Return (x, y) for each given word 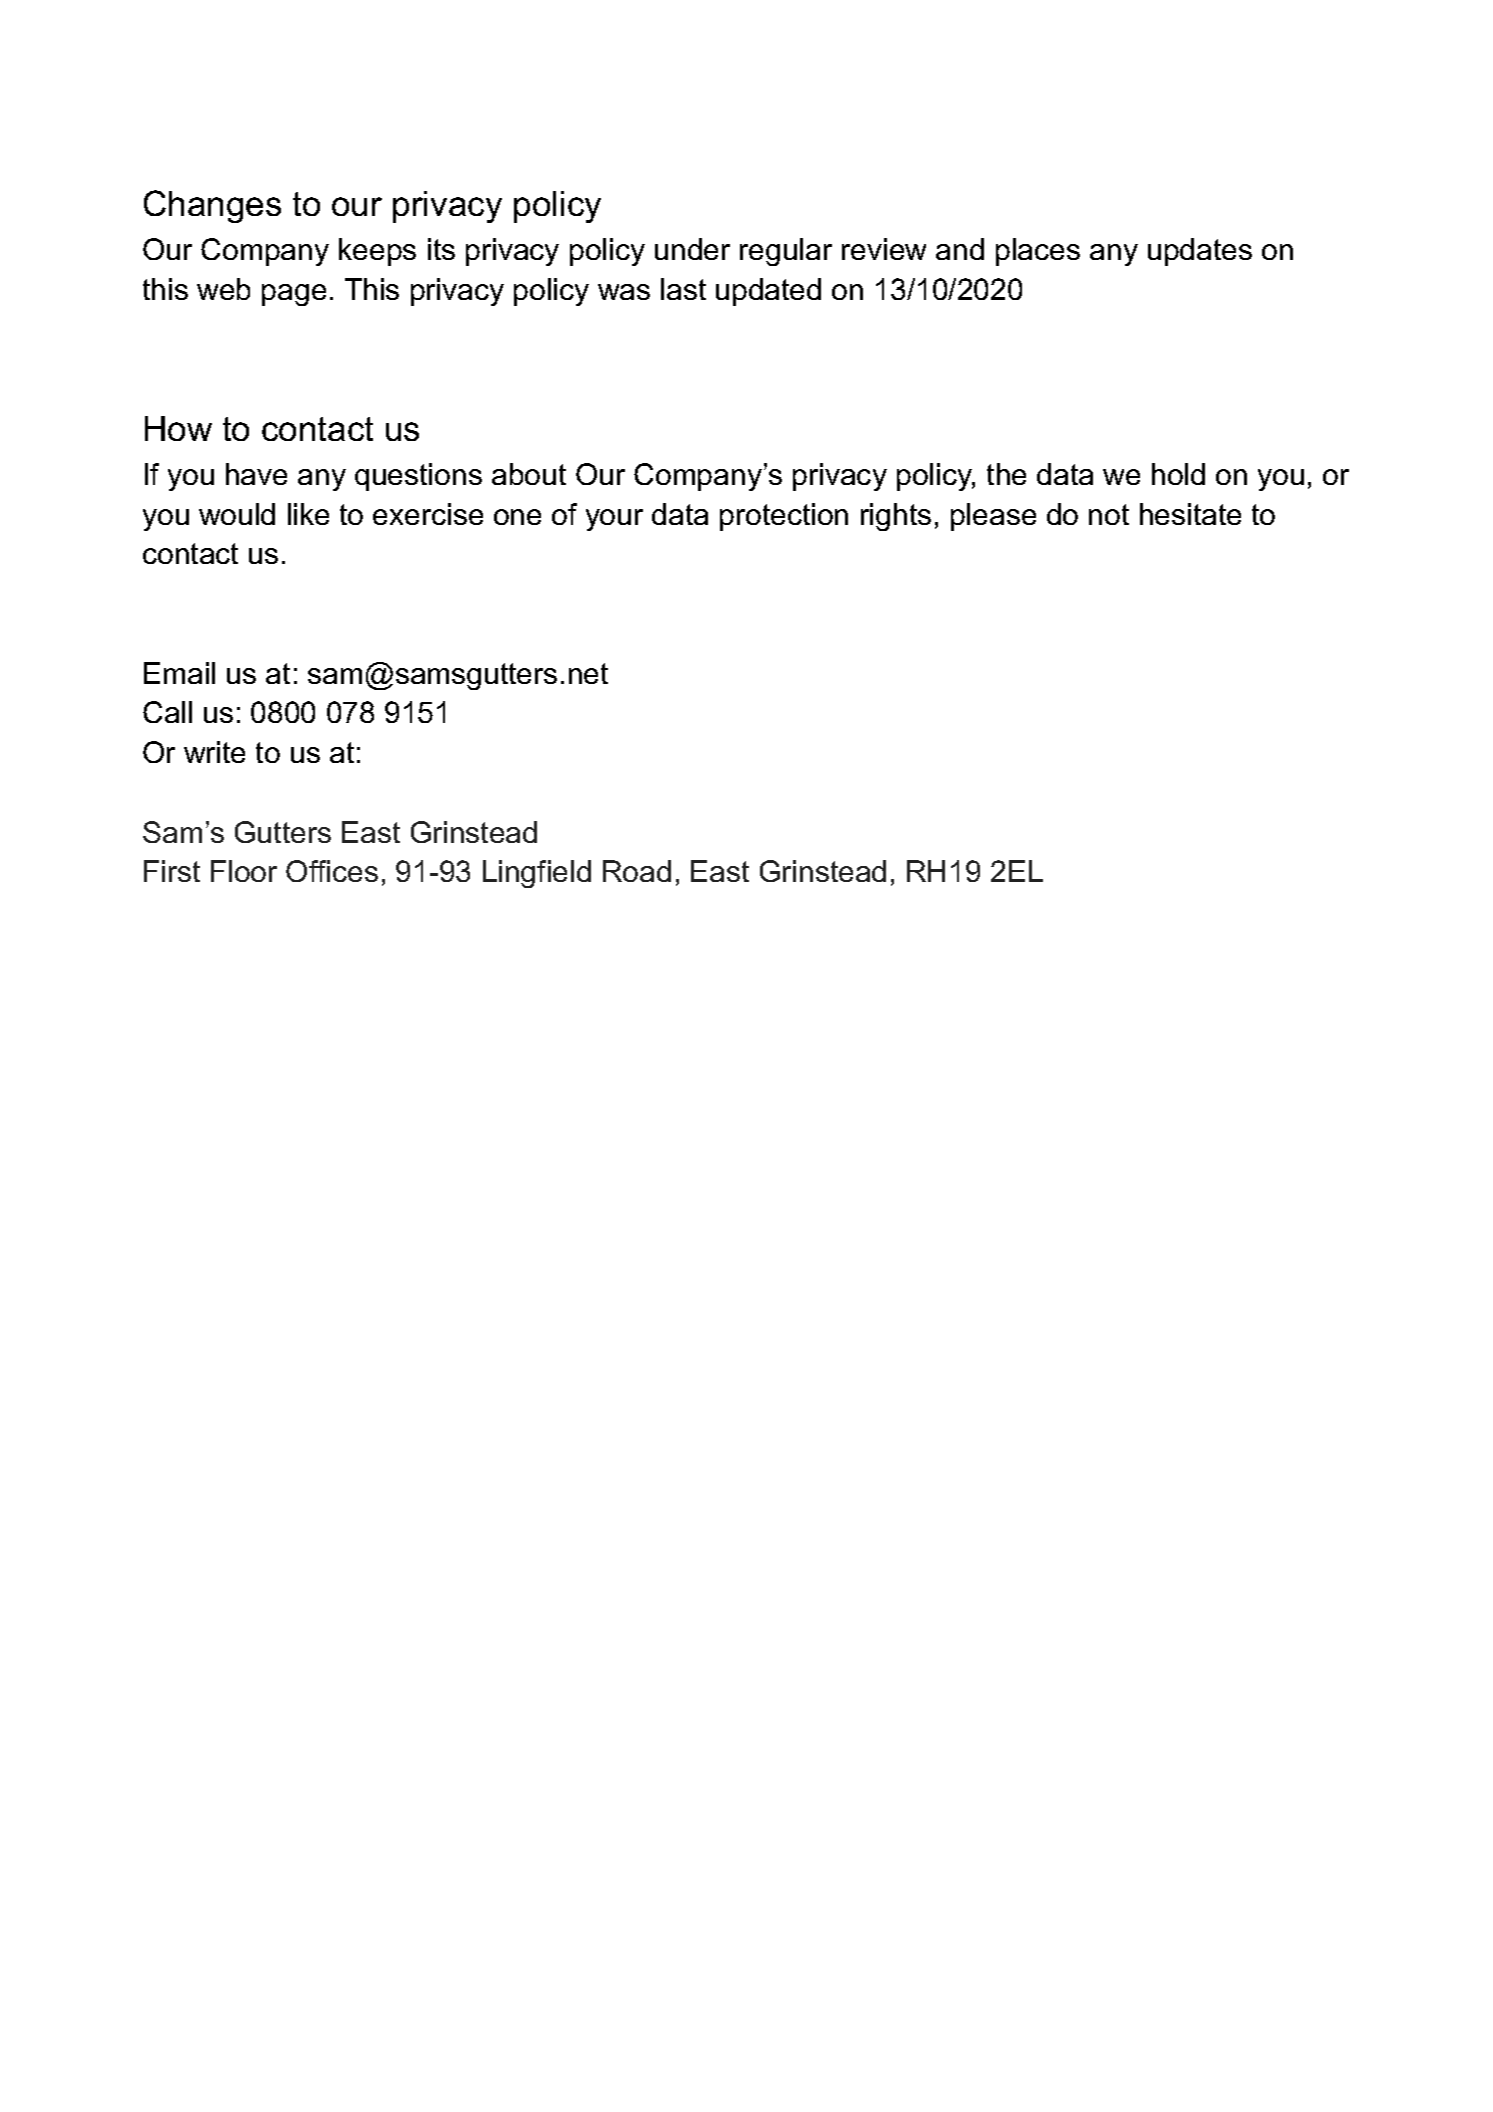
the (1006, 474)
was (624, 292)
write (214, 752)
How (178, 428)
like (308, 514)
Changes (212, 206)
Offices (332, 871)
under (692, 249)
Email (179, 673)
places (1038, 252)
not (1109, 514)
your (614, 520)
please (993, 517)
